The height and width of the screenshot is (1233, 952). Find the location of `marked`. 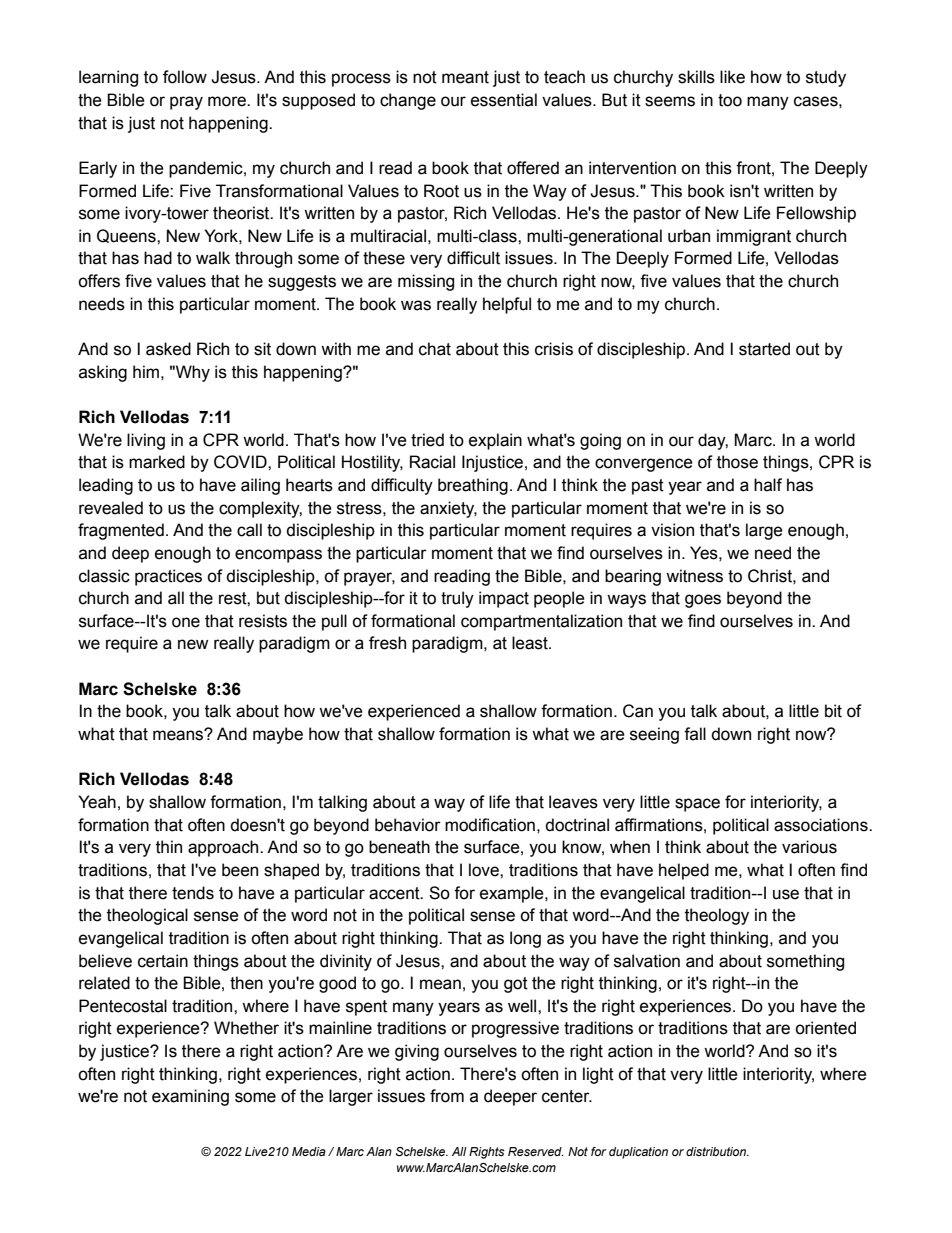

marked is located at coordinates (157, 462).
